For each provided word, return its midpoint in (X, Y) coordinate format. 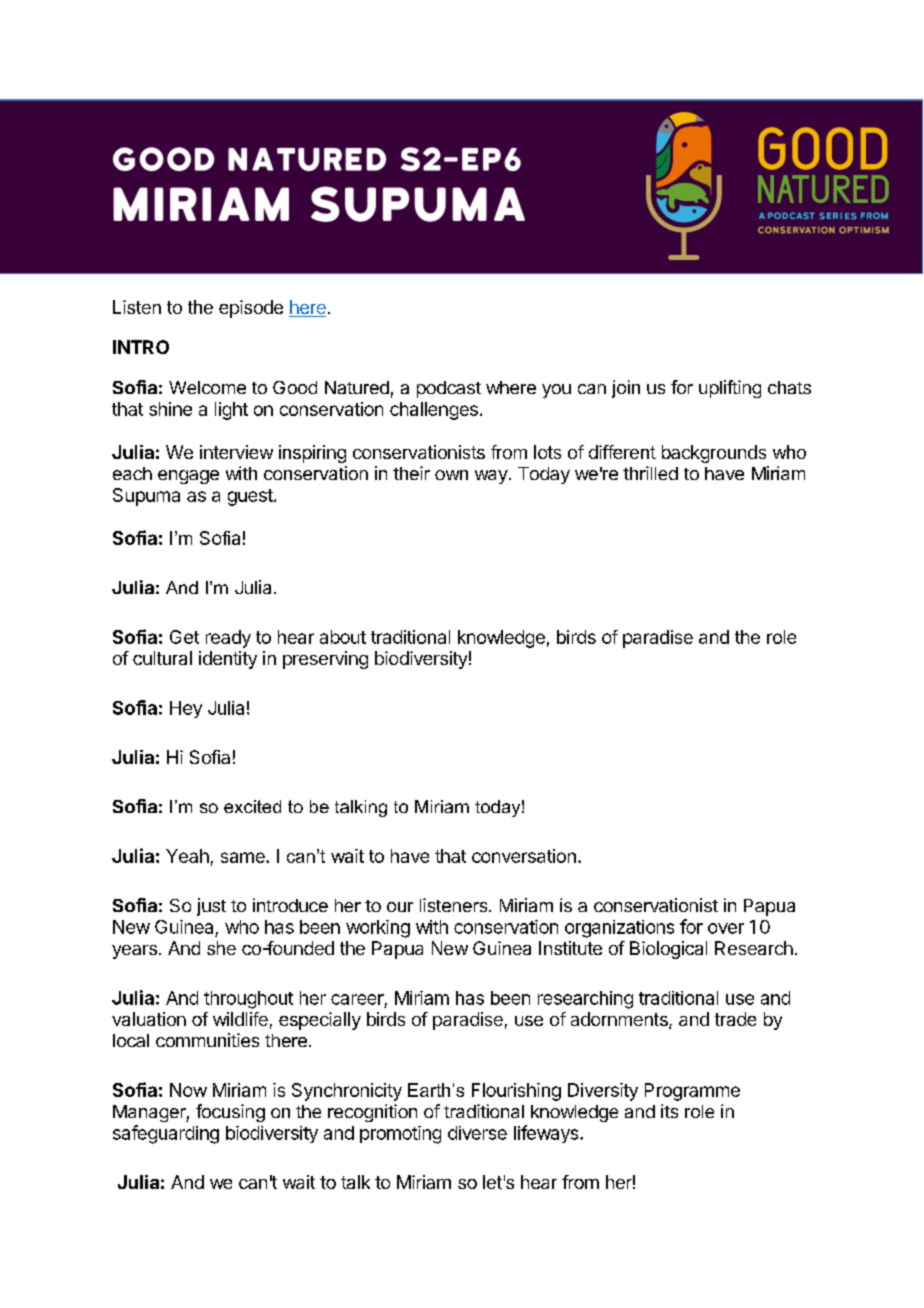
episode (251, 309)
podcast (449, 389)
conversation (524, 856)
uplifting (730, 389)
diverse (477, 1133)
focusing (230, 1113)
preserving (325, 660)
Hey (186, 709)
